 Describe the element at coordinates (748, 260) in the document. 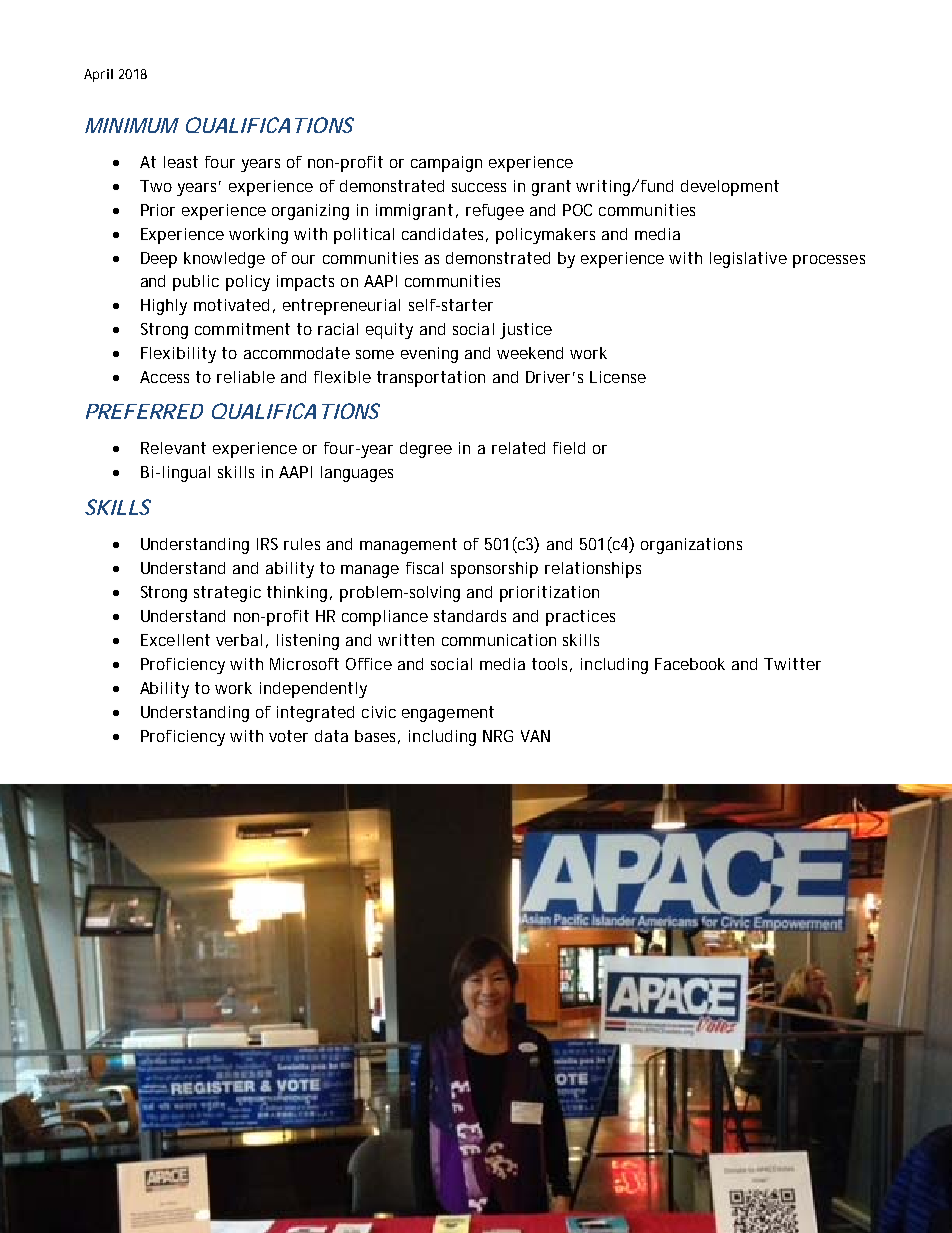

I see `legislative` at that location.
